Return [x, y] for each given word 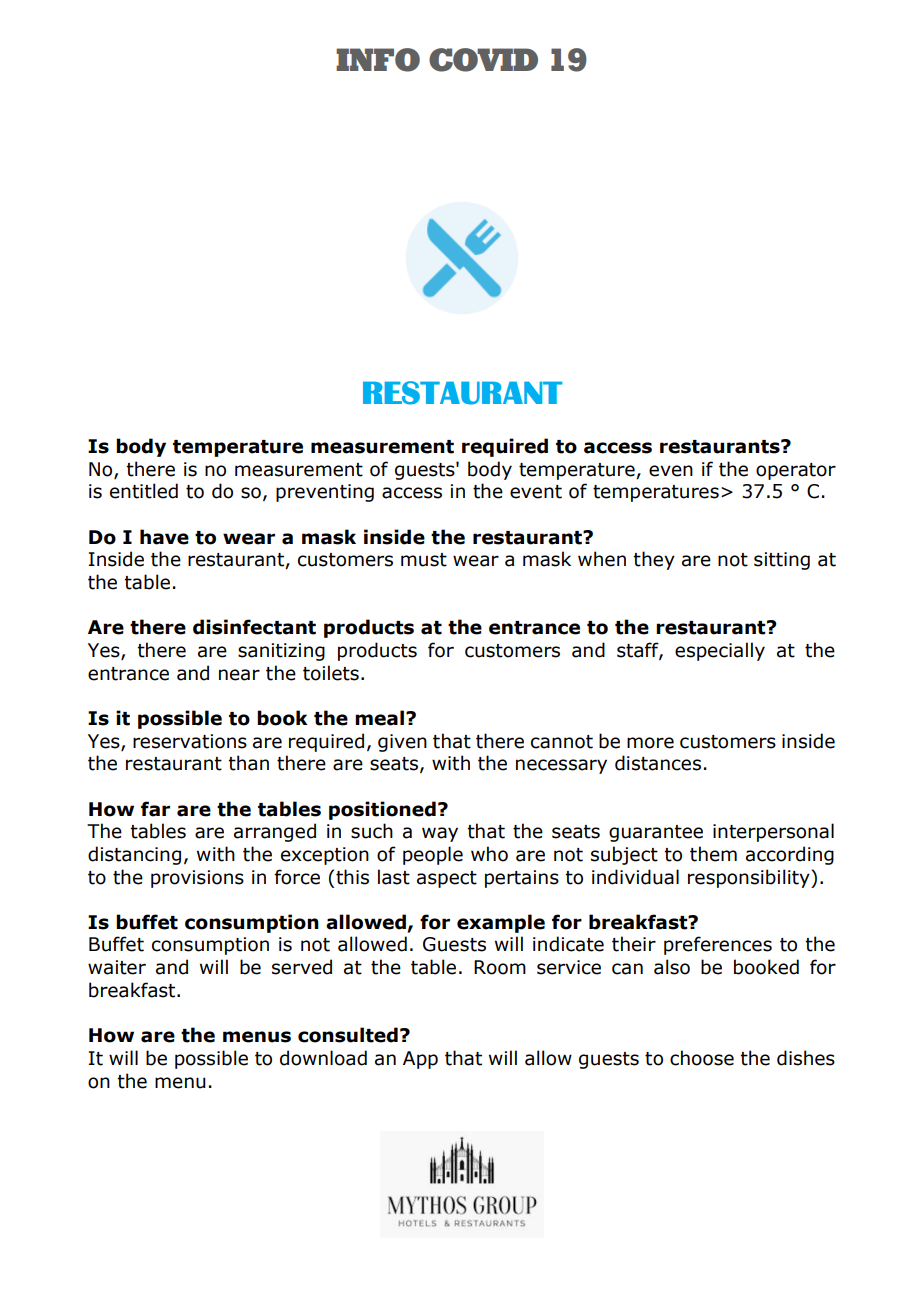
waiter [117, 967]
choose [702, 1058]
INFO [378, 60]
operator [796, 471]
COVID [483, 60]
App [420, 1060]
